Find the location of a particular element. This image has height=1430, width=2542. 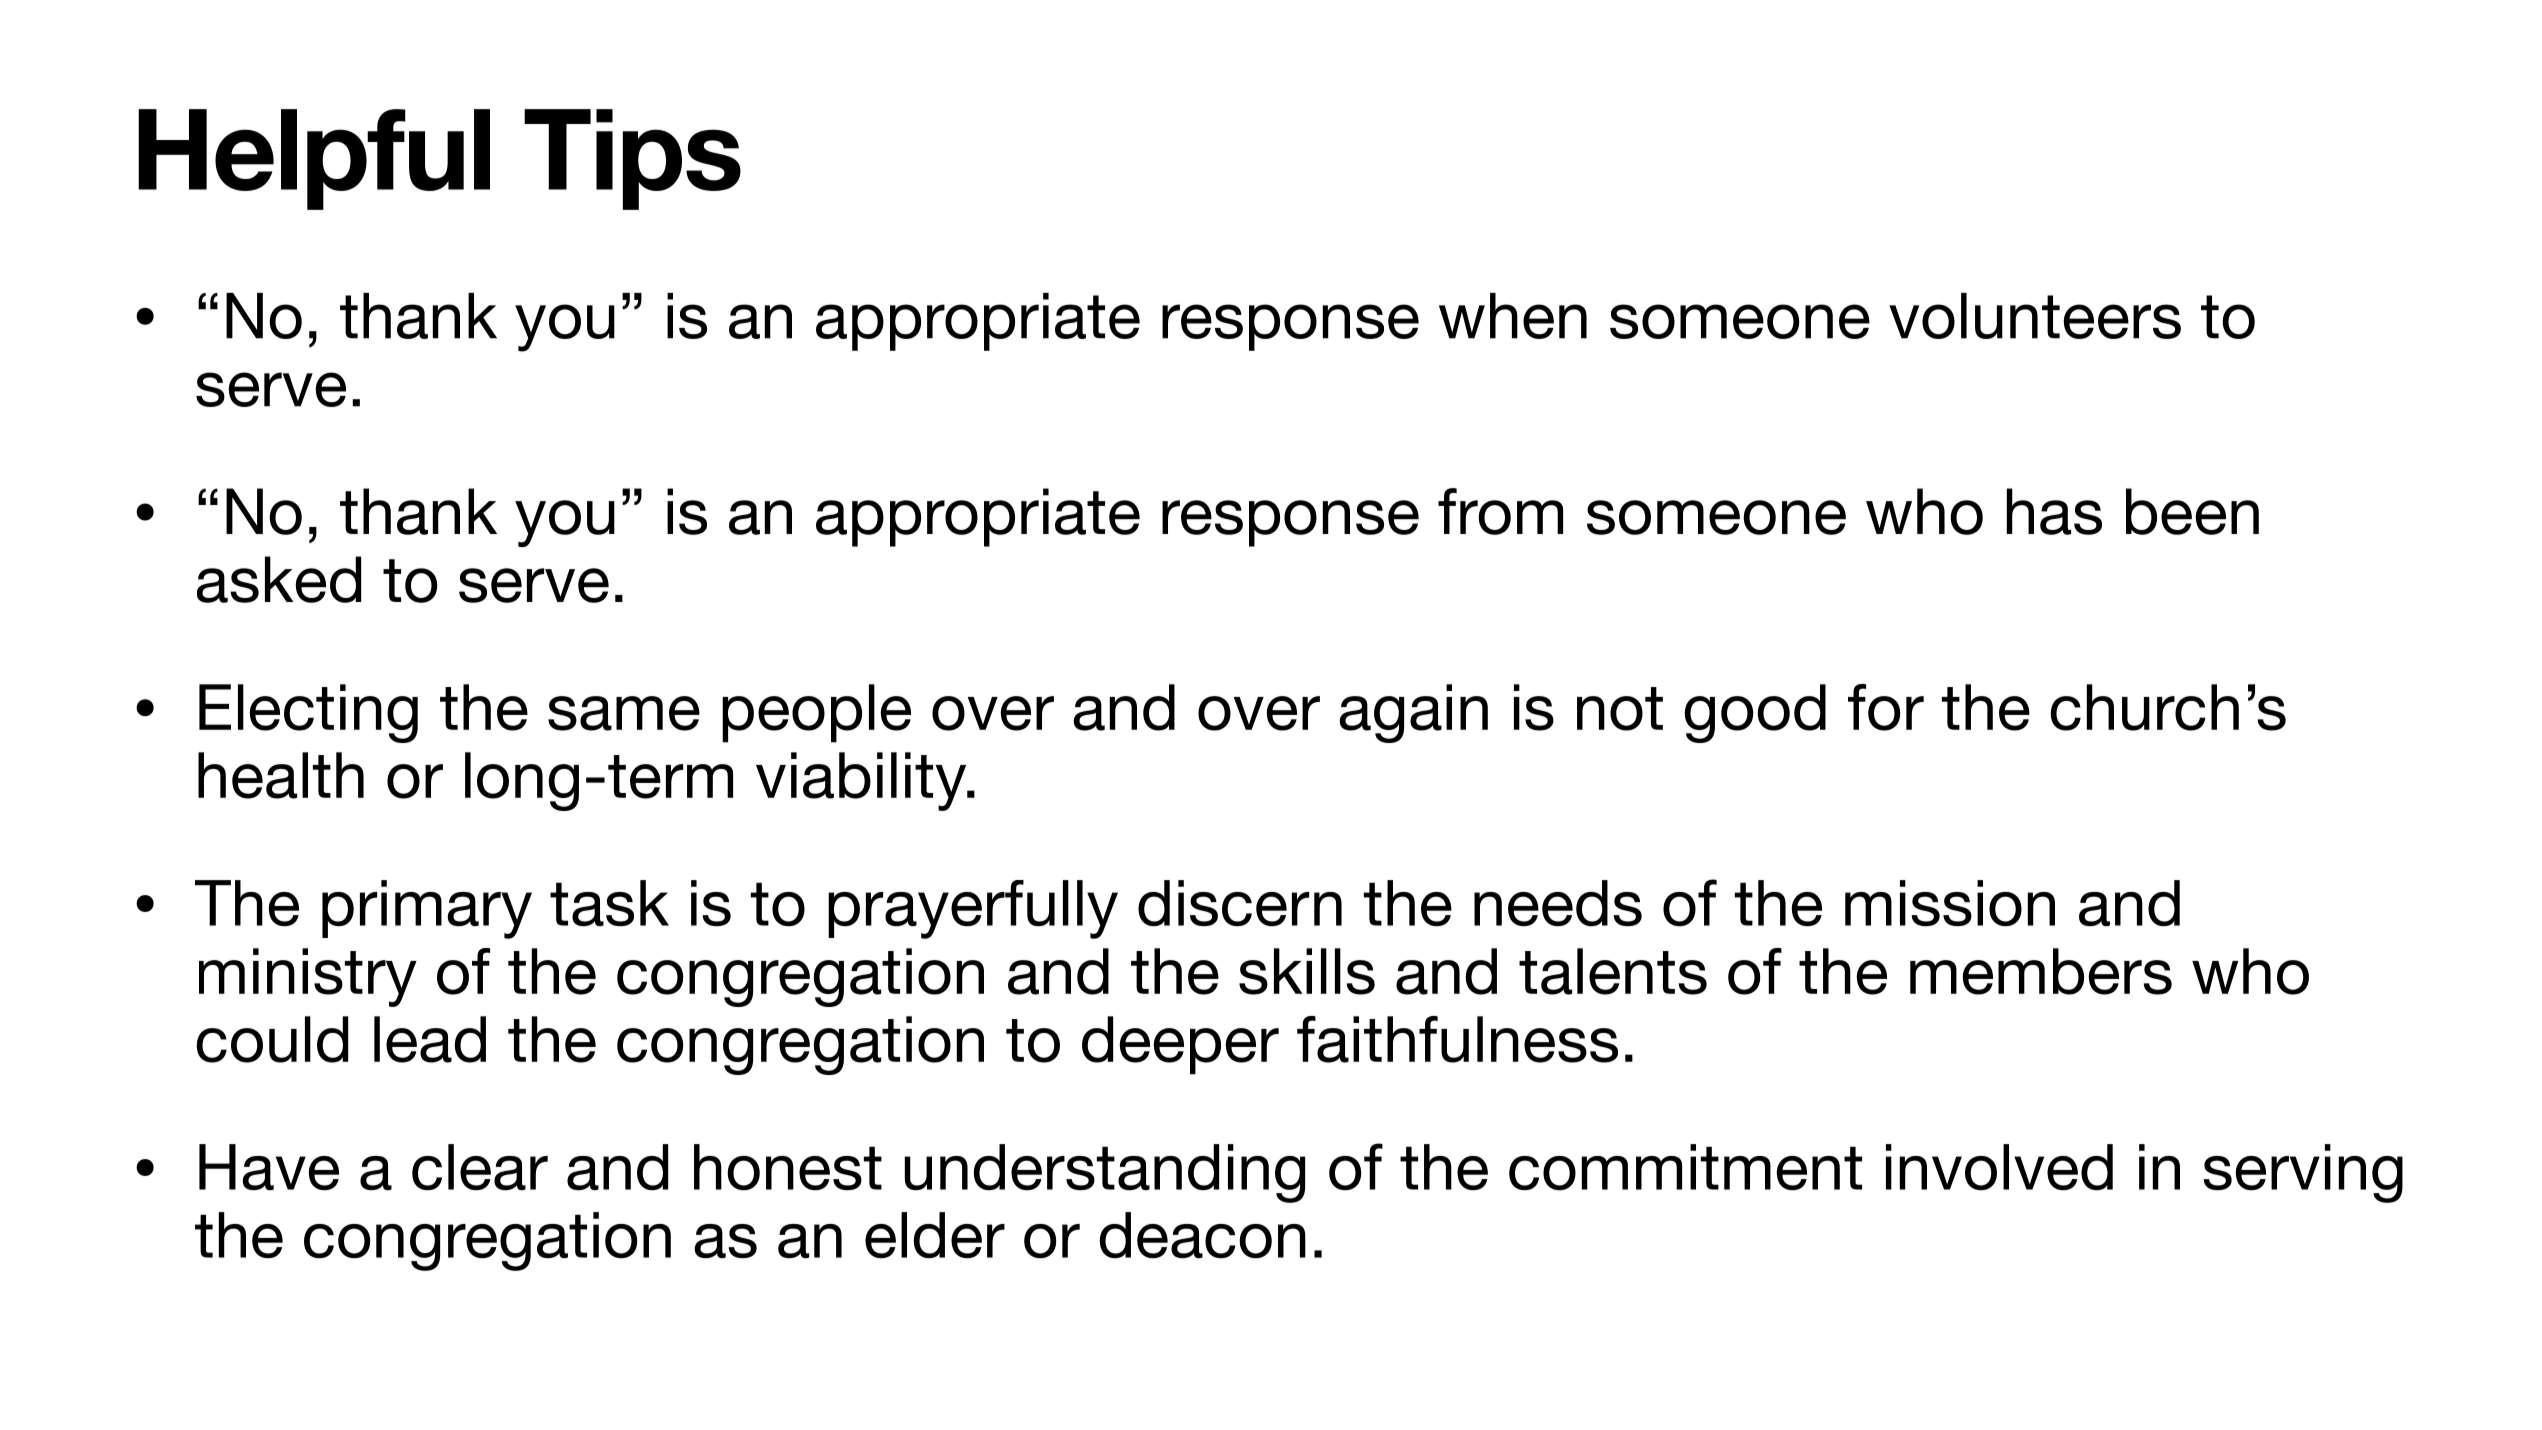

clear is located at coordinates (480, 1167).
